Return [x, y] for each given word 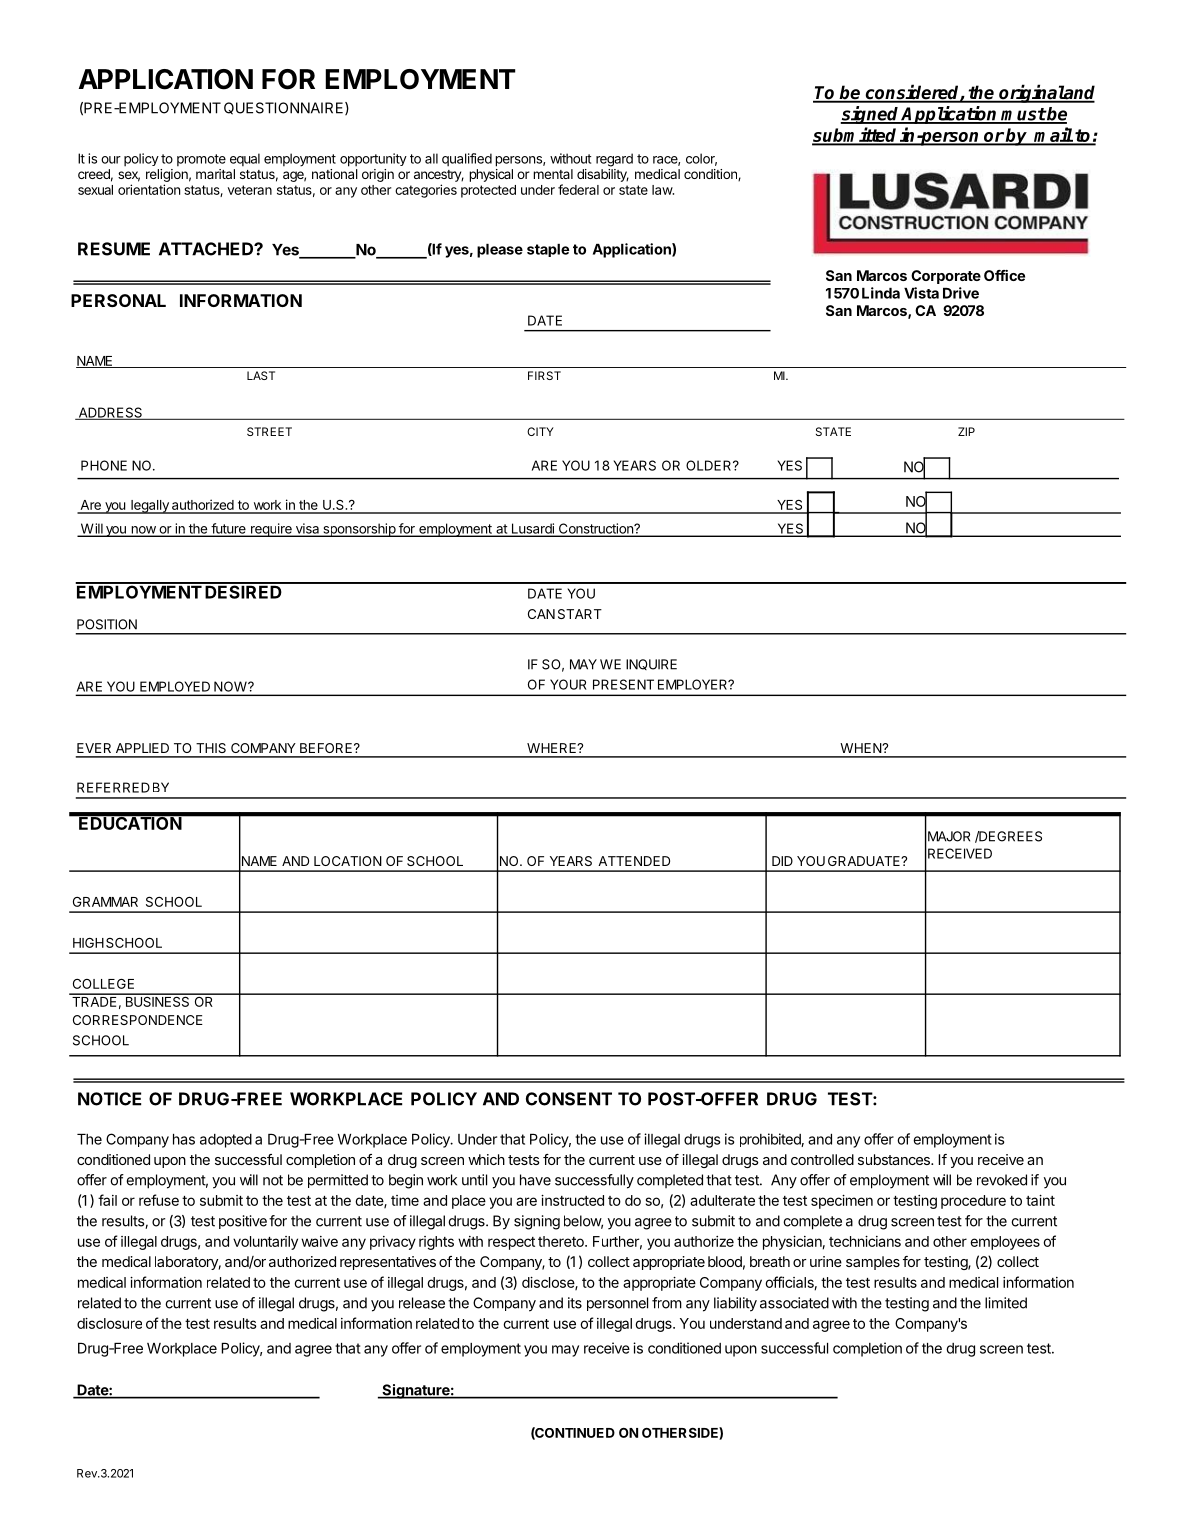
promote [201, 160]
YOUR [568, 684]
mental [553, 174]
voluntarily [265, 1243]
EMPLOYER [694, 684]
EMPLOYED [175, 686]
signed [870, 115]
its [575, 1303]
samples [873, 1263]
